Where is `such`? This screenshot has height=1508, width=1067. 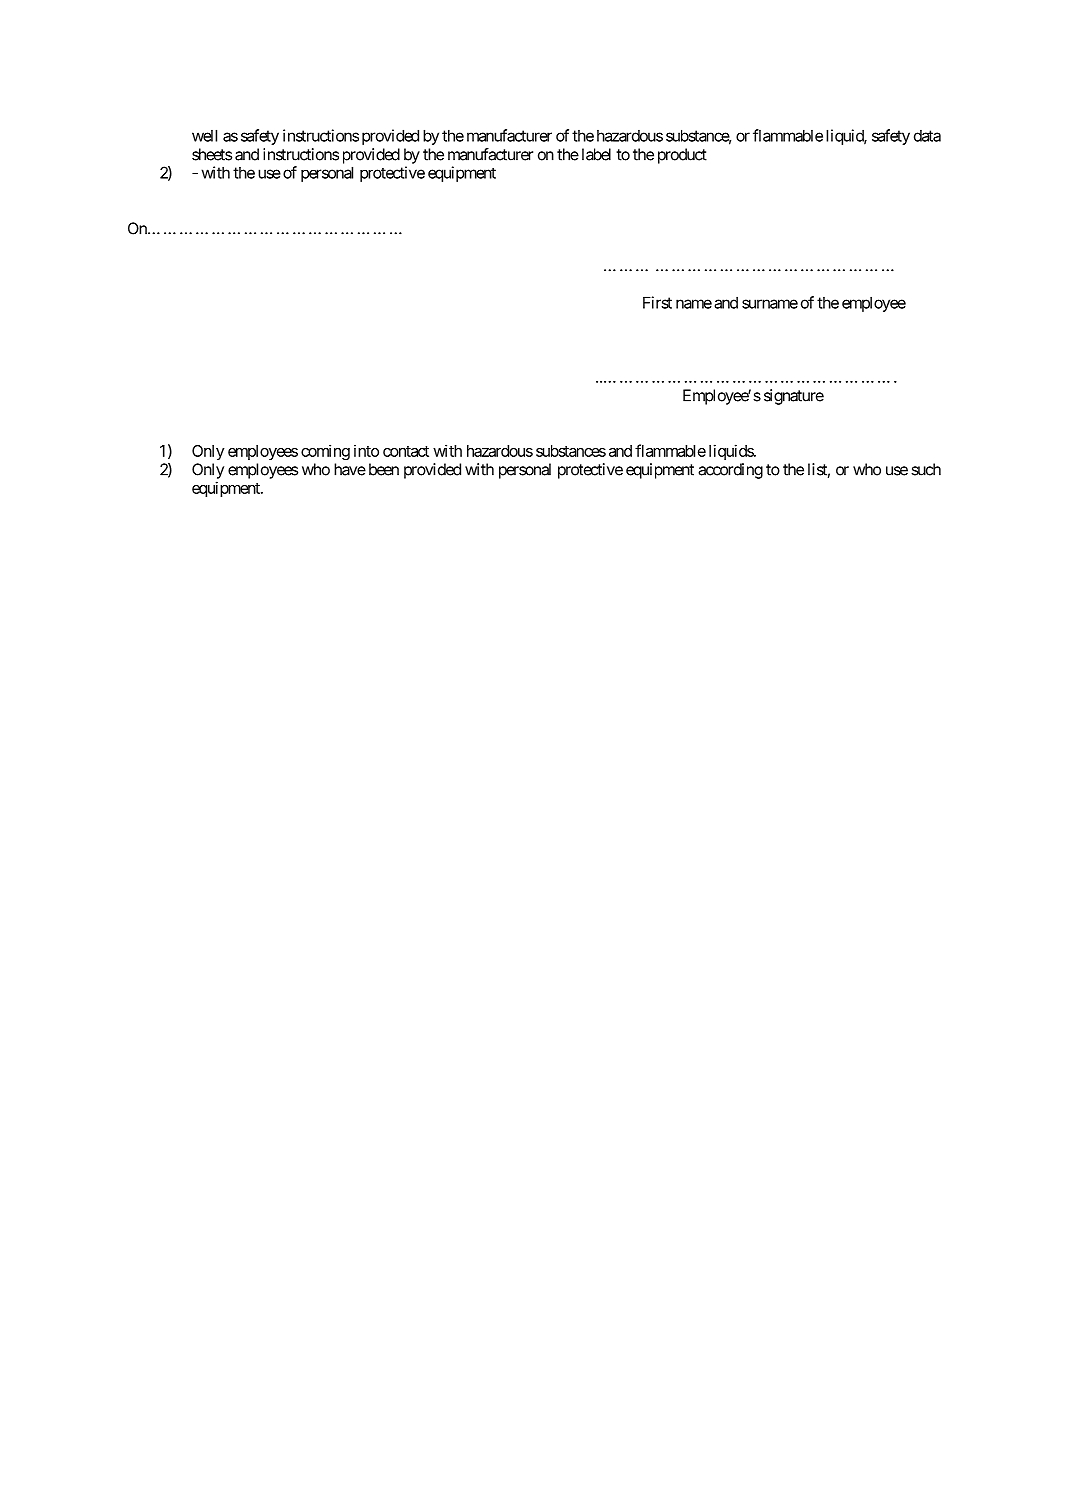
such is located at coordinates (926, 469).
